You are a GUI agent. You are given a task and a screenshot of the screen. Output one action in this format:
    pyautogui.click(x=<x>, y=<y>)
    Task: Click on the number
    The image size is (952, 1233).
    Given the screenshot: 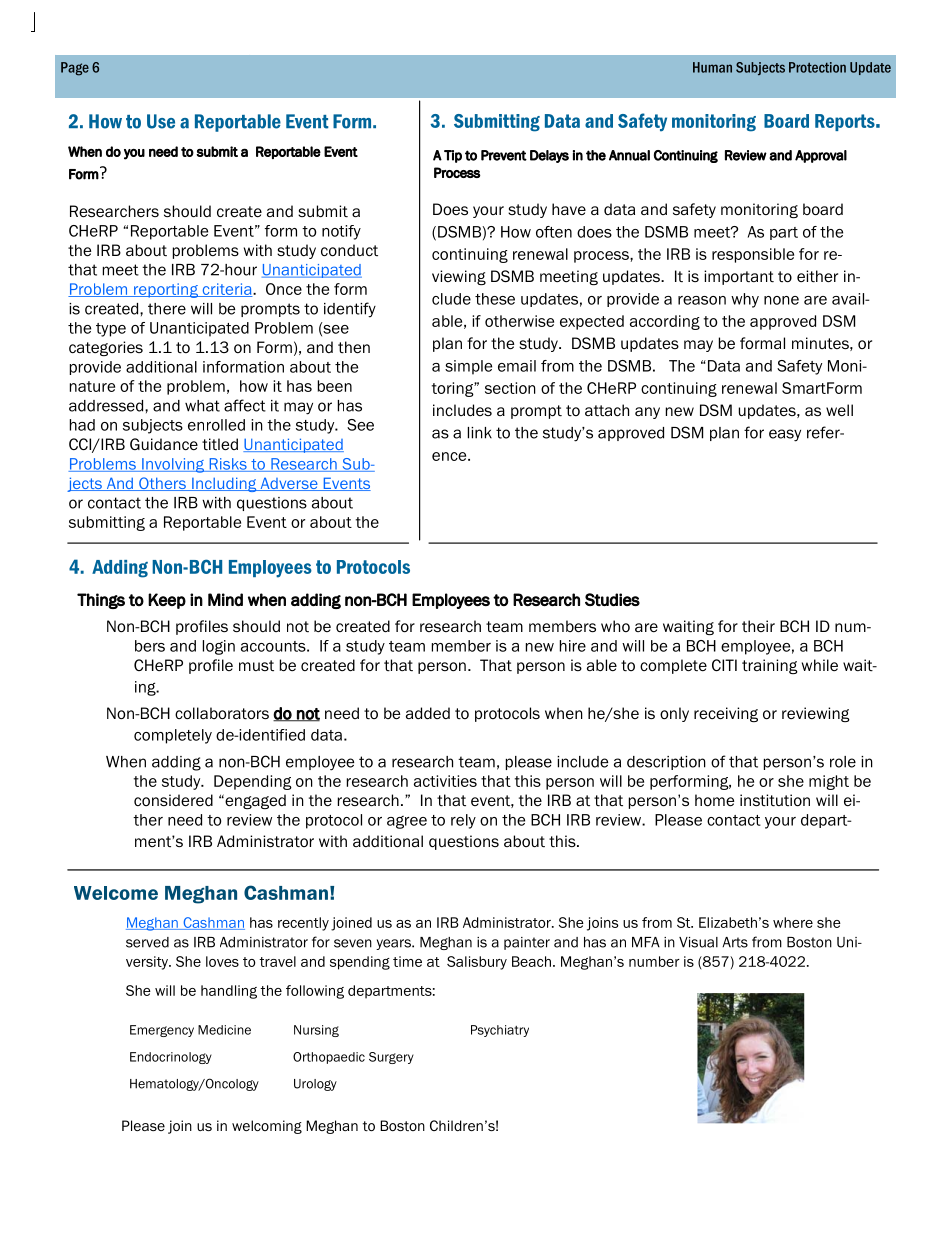 What is the action you would take?
    pyautogui.click(x=654, y=961)
